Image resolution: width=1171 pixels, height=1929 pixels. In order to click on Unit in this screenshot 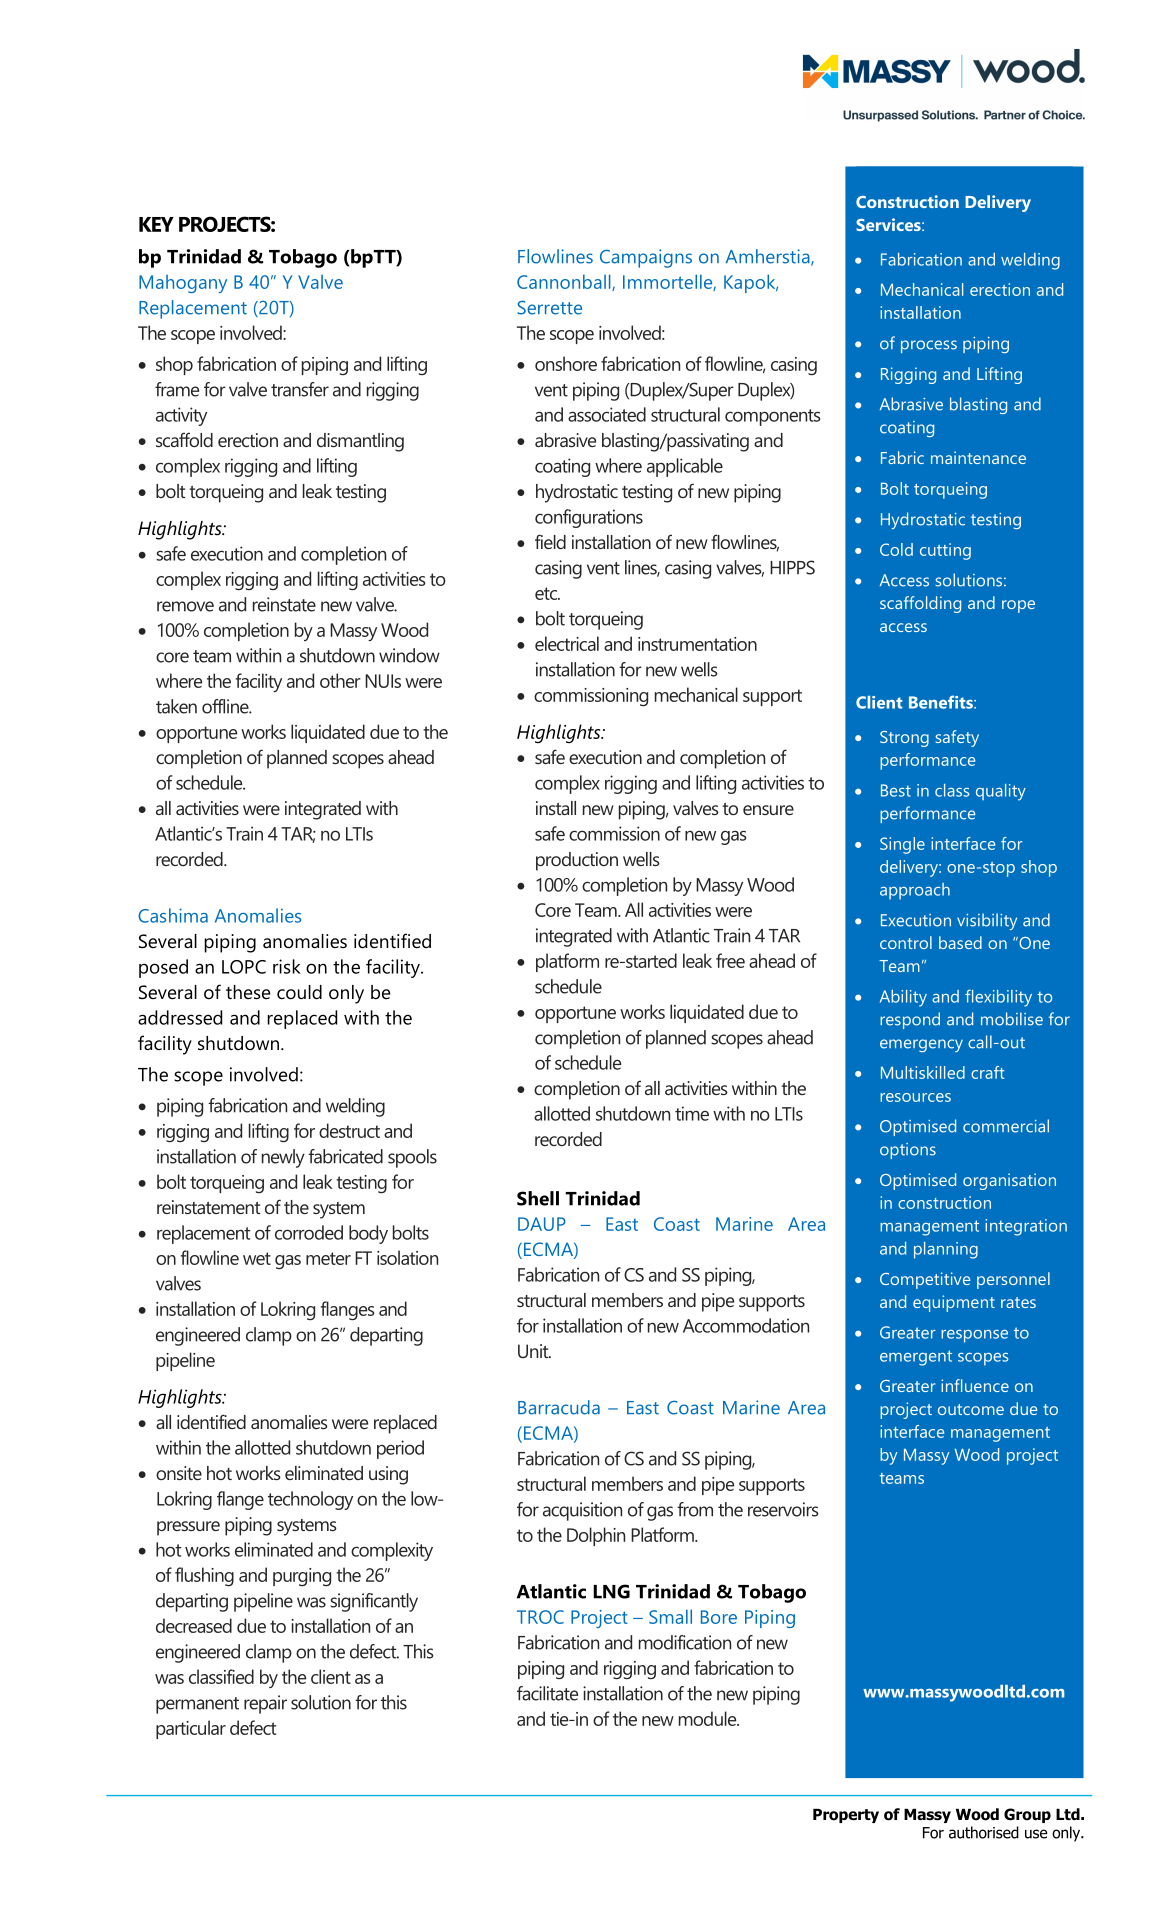, I will do `click(534, 1351)`.
